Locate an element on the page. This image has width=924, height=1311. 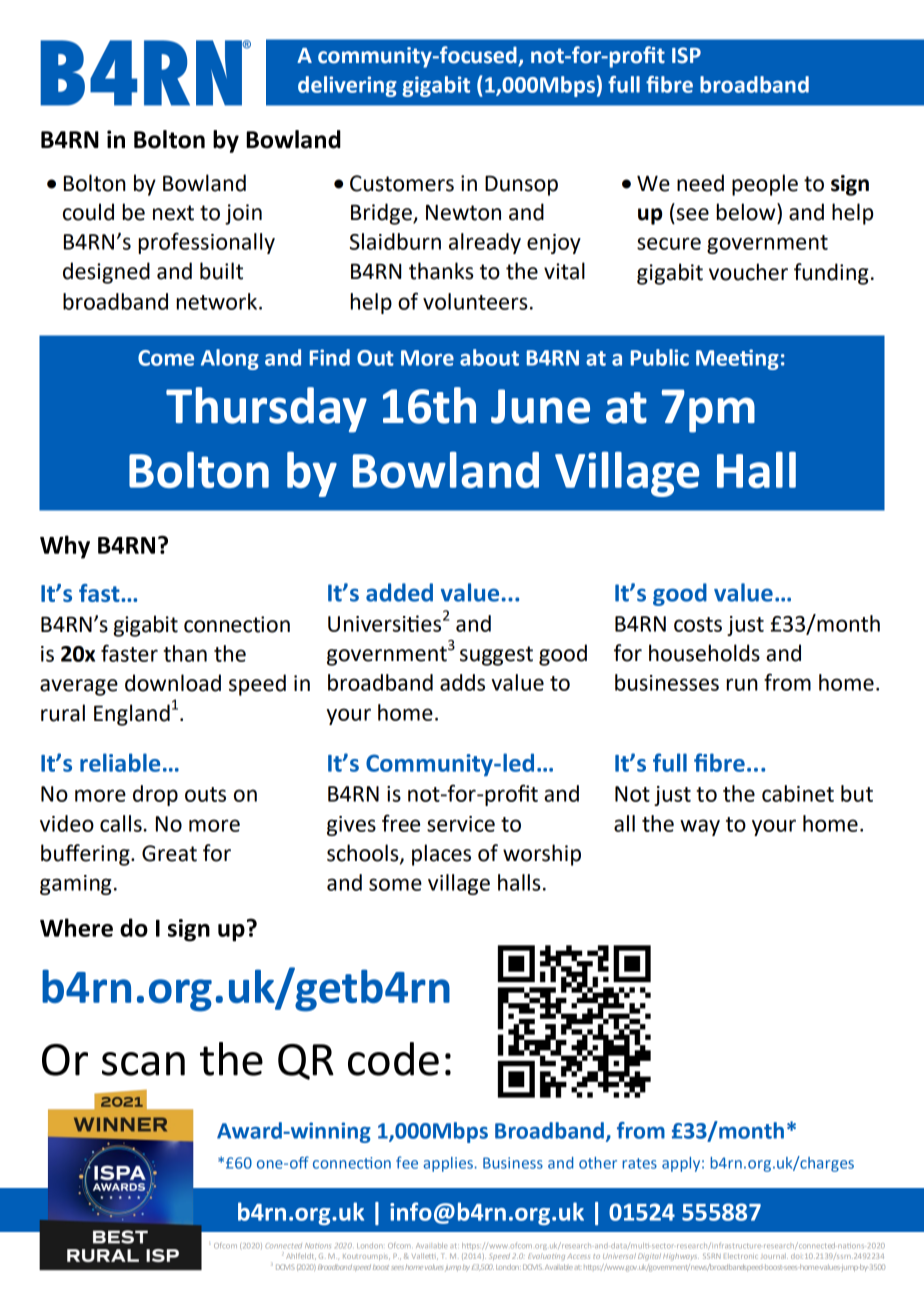
some is located at coordinates (395, 884).
